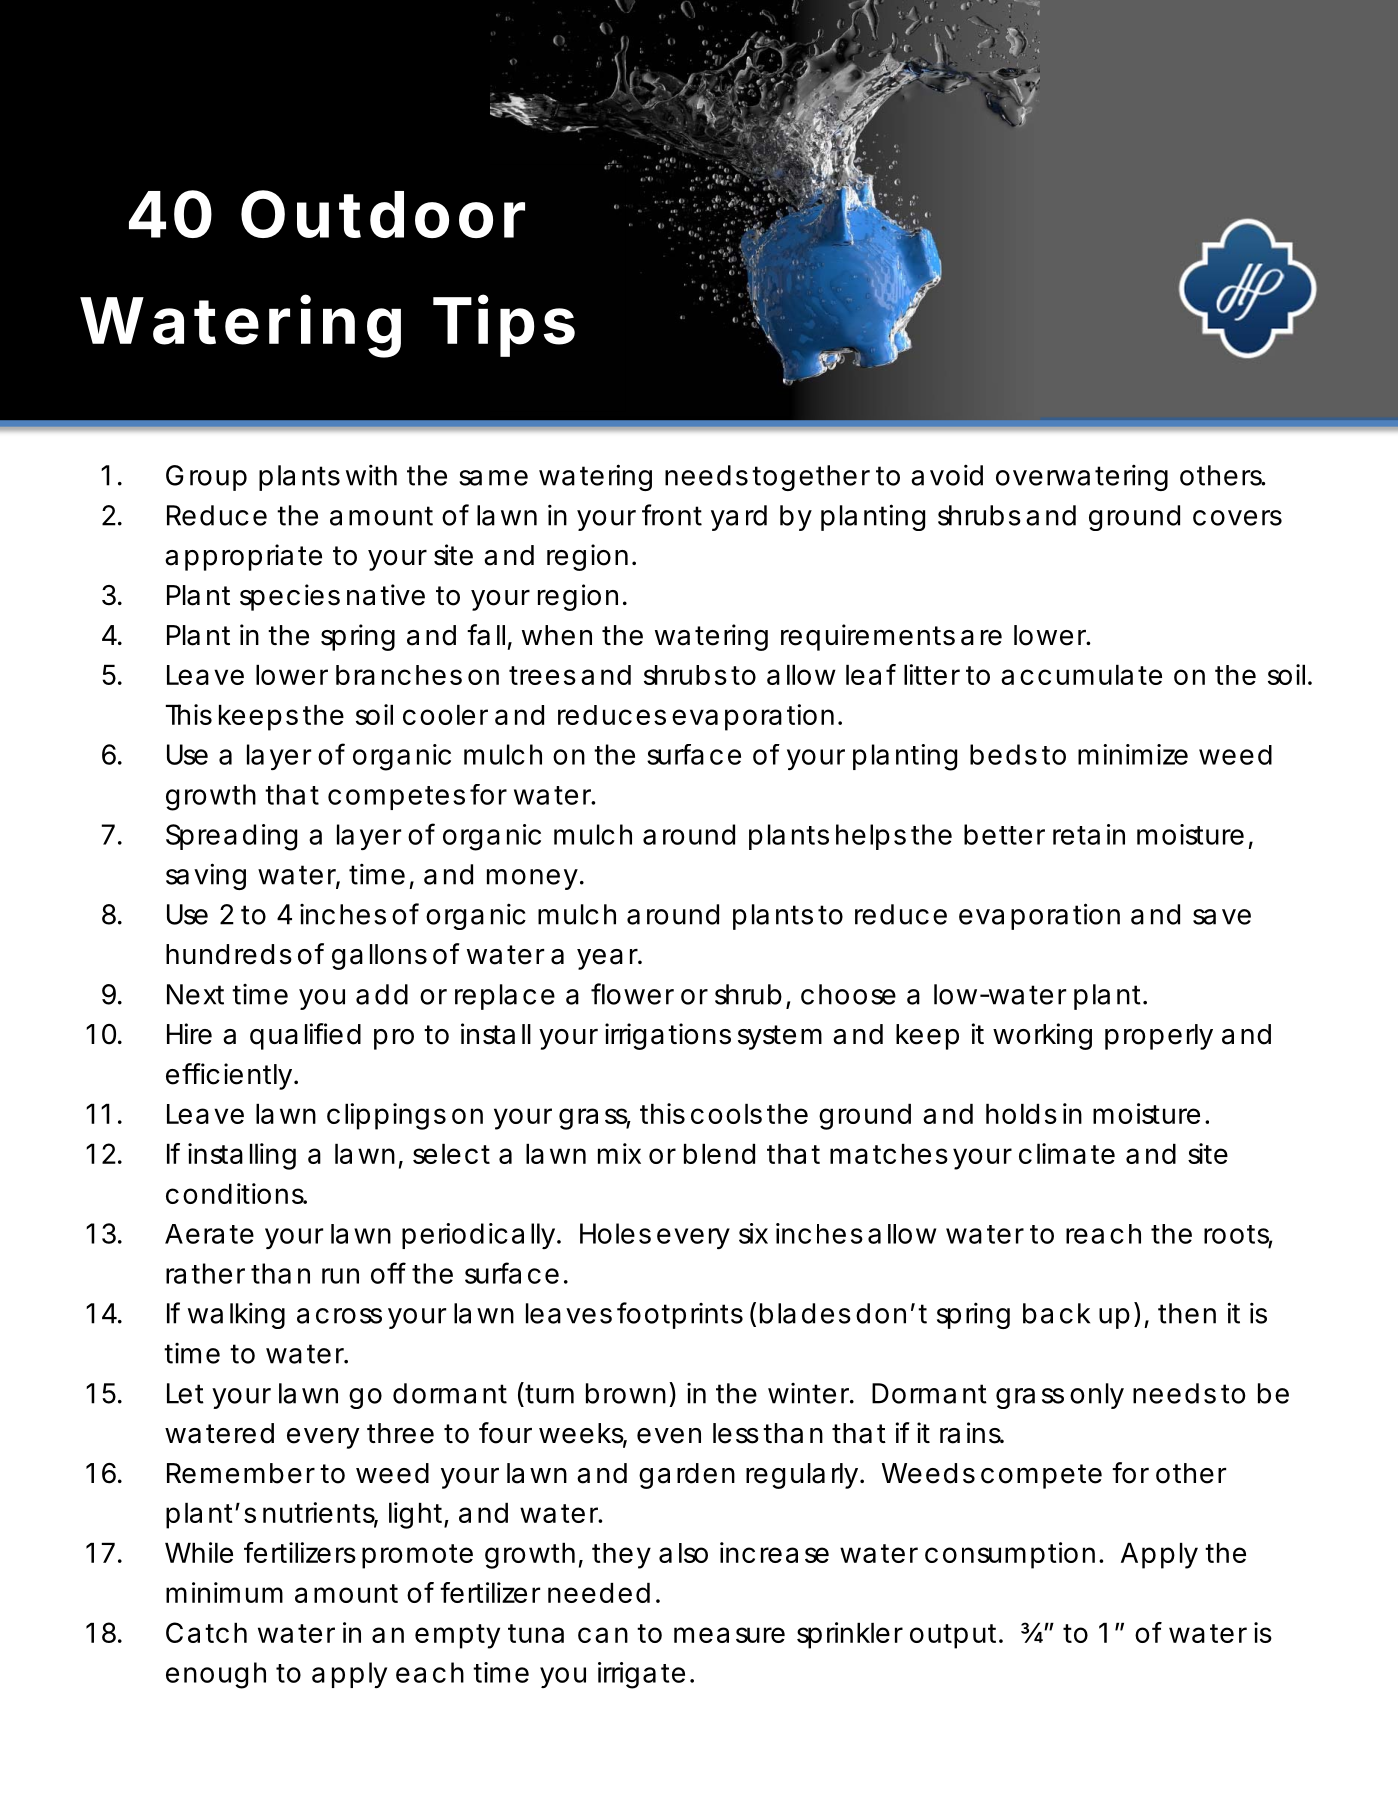 Image resolution: width=1398 pixels, height=1809 pixels. Describe the element at coordinates (729, 1635) in the screenshot. I see `measure` at that location.
